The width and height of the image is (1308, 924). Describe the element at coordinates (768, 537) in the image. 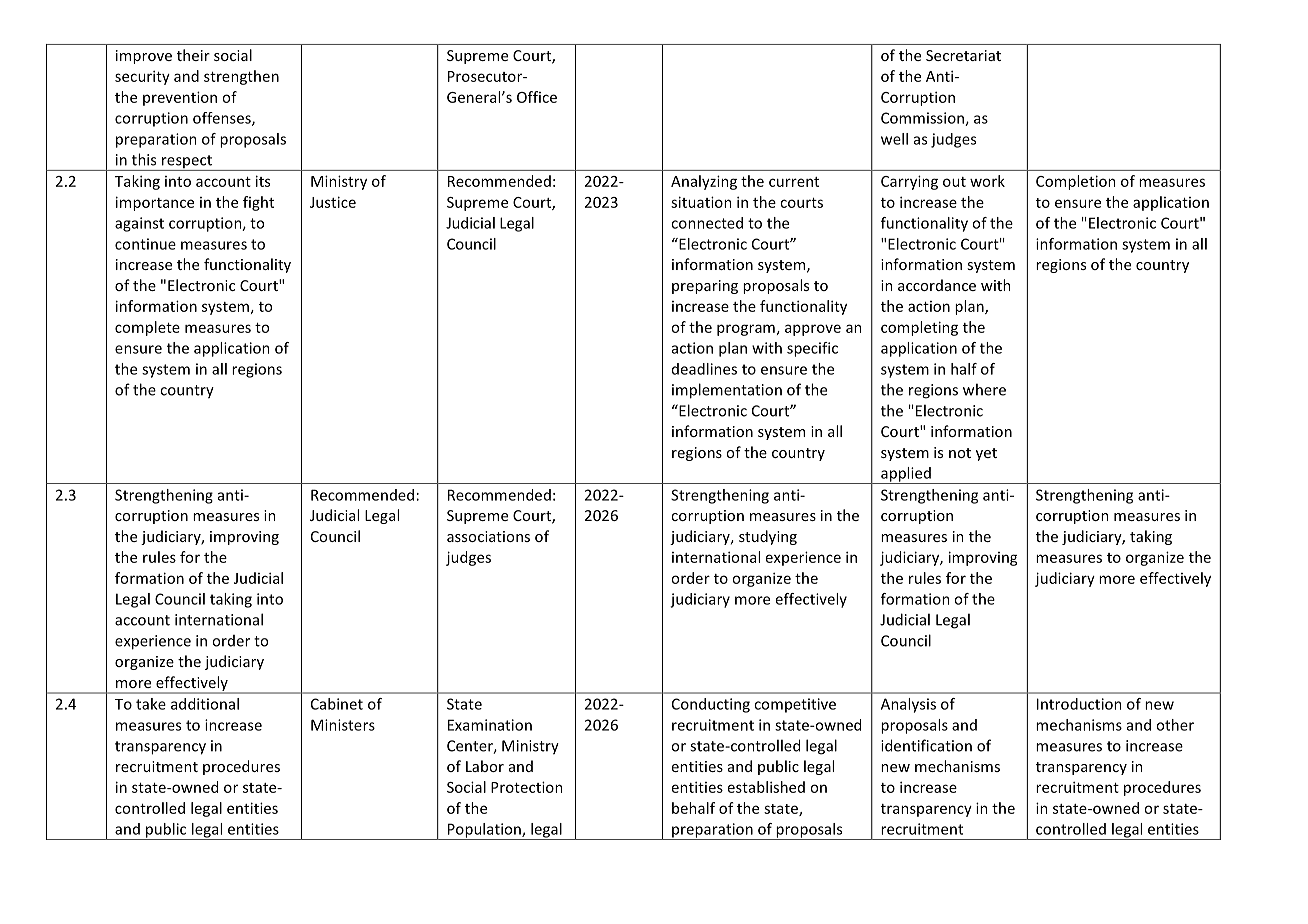

I see `studying` at that location.
